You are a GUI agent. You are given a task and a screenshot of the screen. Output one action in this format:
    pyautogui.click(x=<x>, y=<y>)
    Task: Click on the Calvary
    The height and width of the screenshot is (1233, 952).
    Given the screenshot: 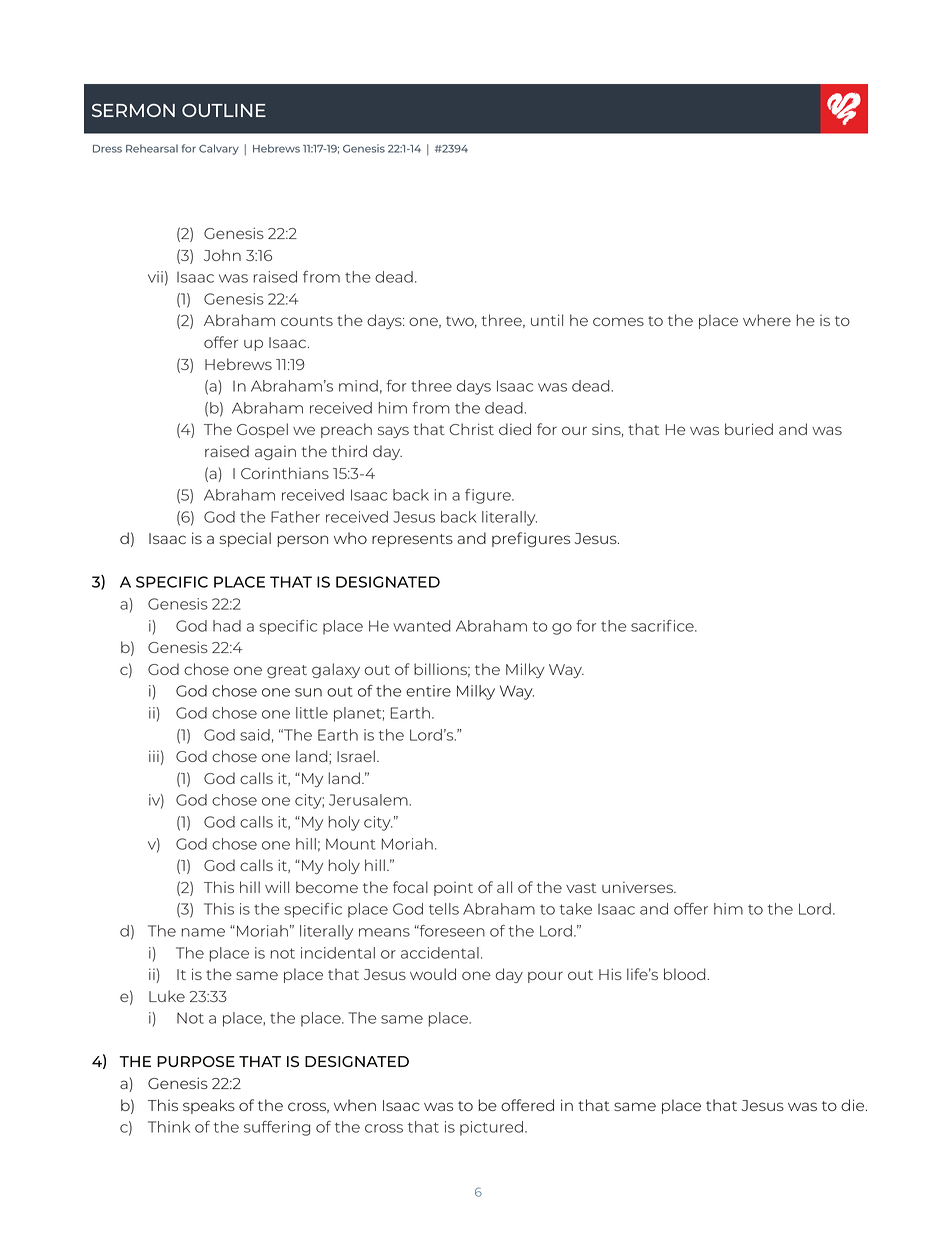 What is the action you would take?
    pyautogui.click(x=219, y=149)
